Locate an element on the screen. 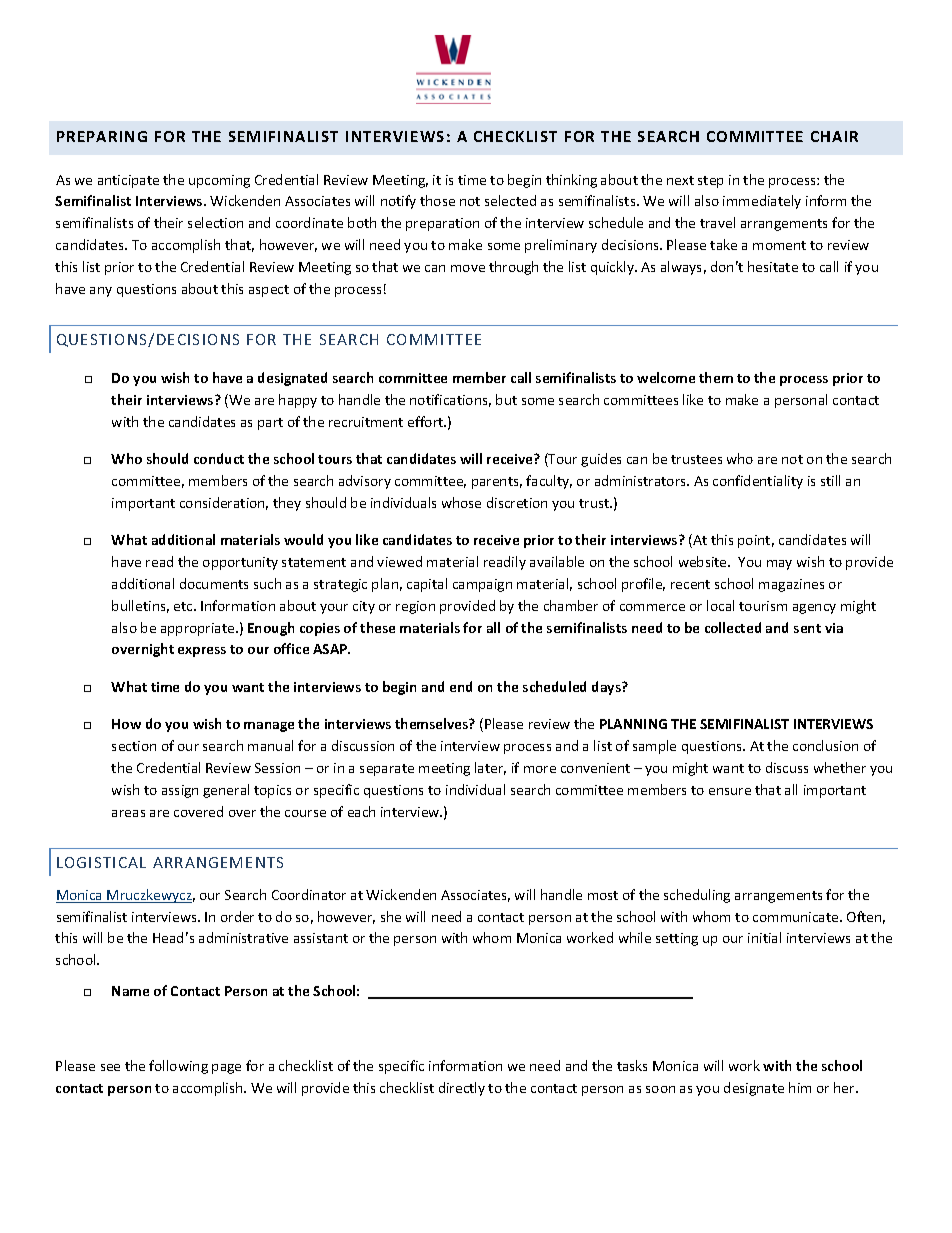 This screenshot has width=952, height=1233. collected is located at coordinates (733, 627).
